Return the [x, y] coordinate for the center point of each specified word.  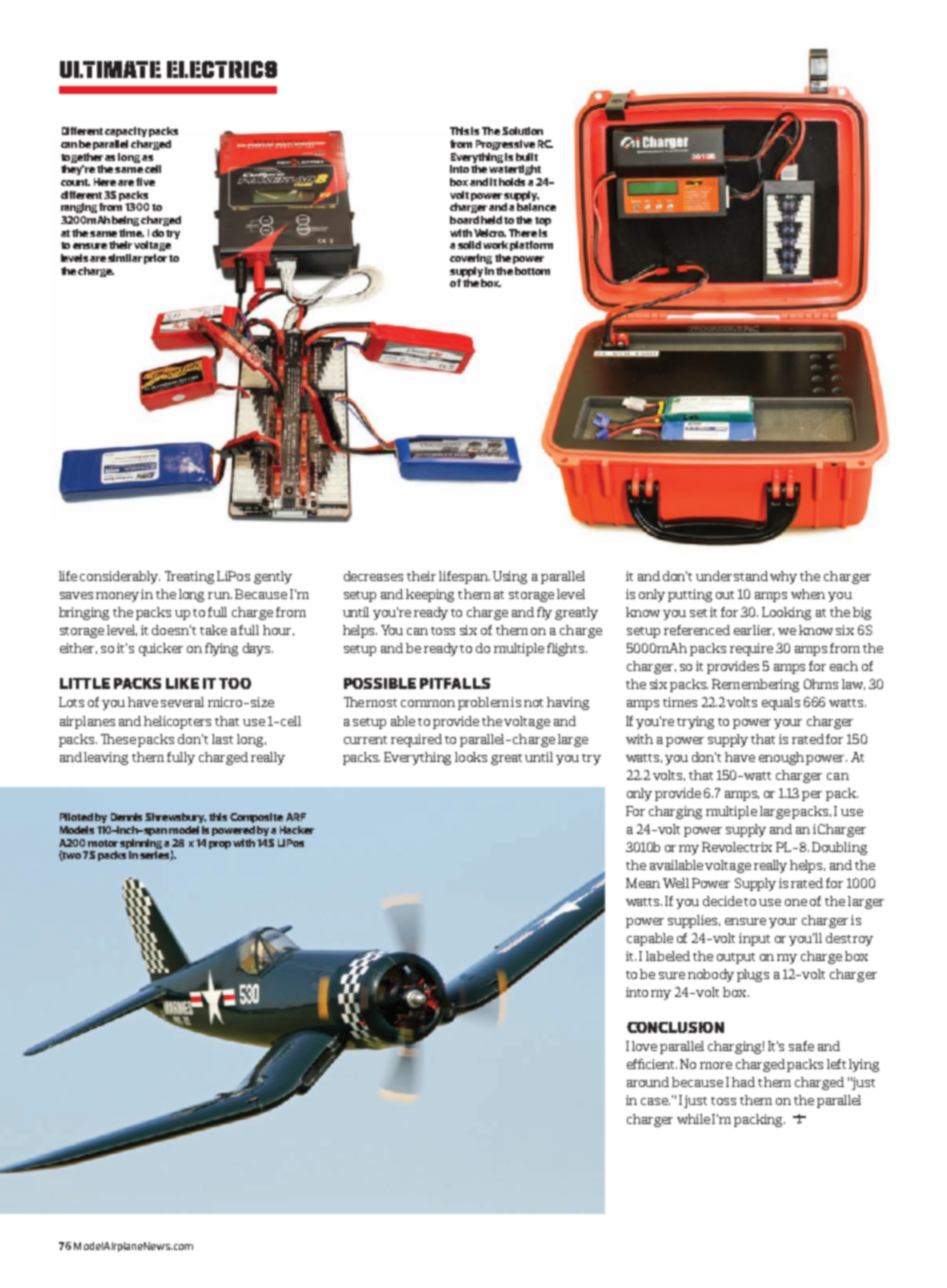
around [648, 1082]
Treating [189, 577]
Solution [522, 131]
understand [732, 576]
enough [781, 758]
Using [510, 577]
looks [471, 757]
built [527, 157]
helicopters [177, 722]
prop [220, 845]
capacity [126, 132]
